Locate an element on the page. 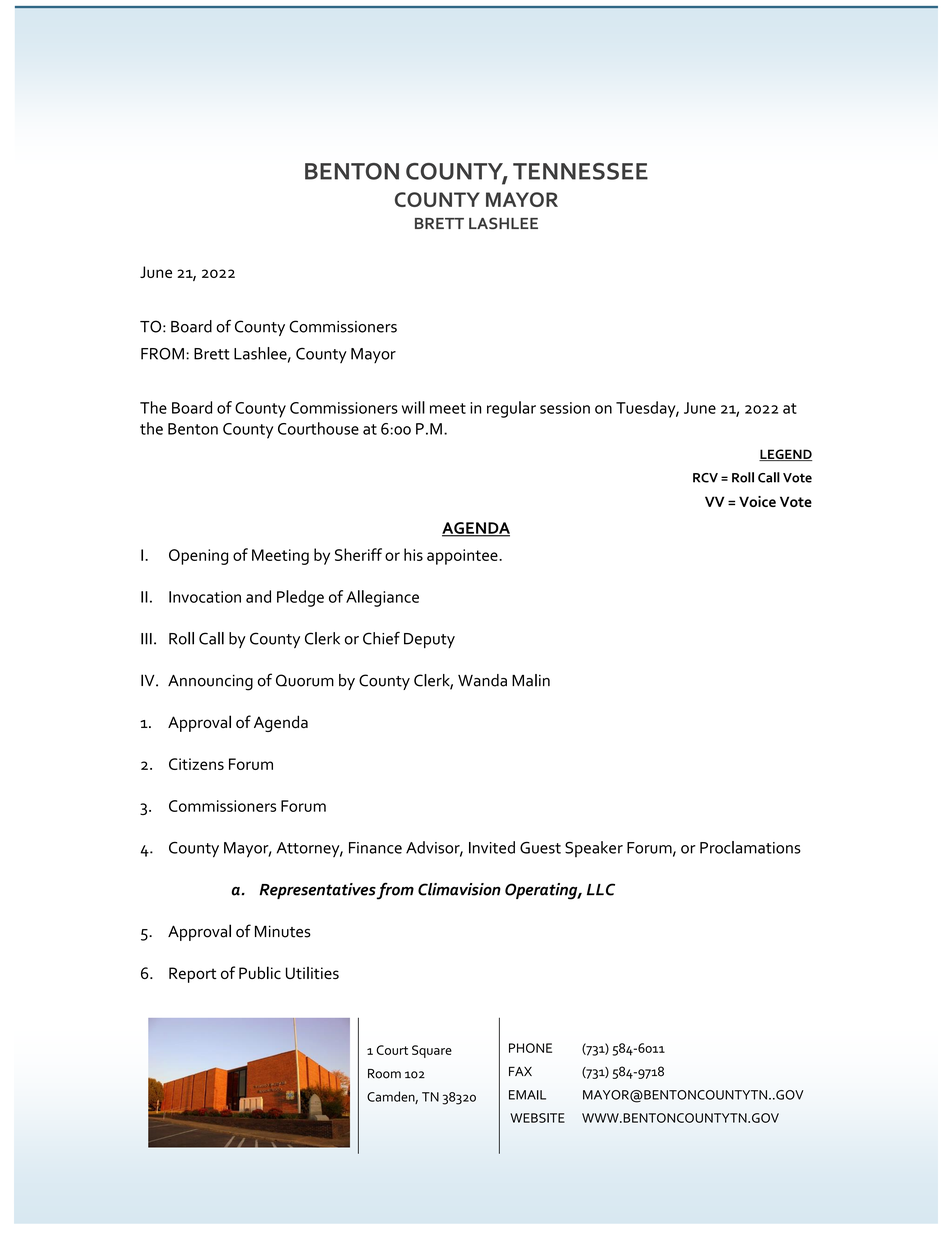 The height and width of the page is (1233, 952). session is located at coordinates (565, 408).
